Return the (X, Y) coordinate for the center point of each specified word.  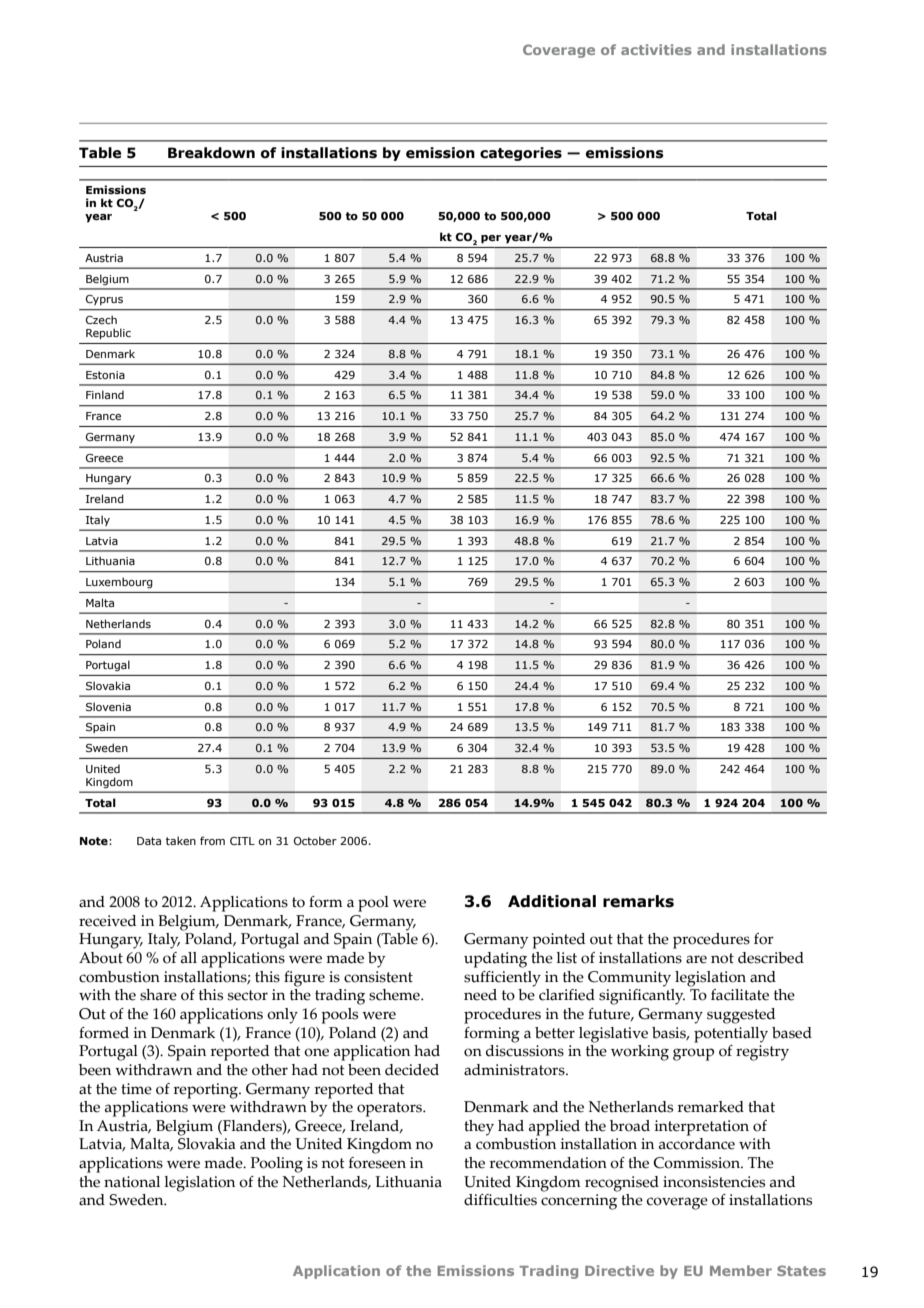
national (132, 1182)
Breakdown (211, 153)
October (315, 840)
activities (656, 49)
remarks (638, 901)
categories (521, 154)
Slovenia (108, 706)
